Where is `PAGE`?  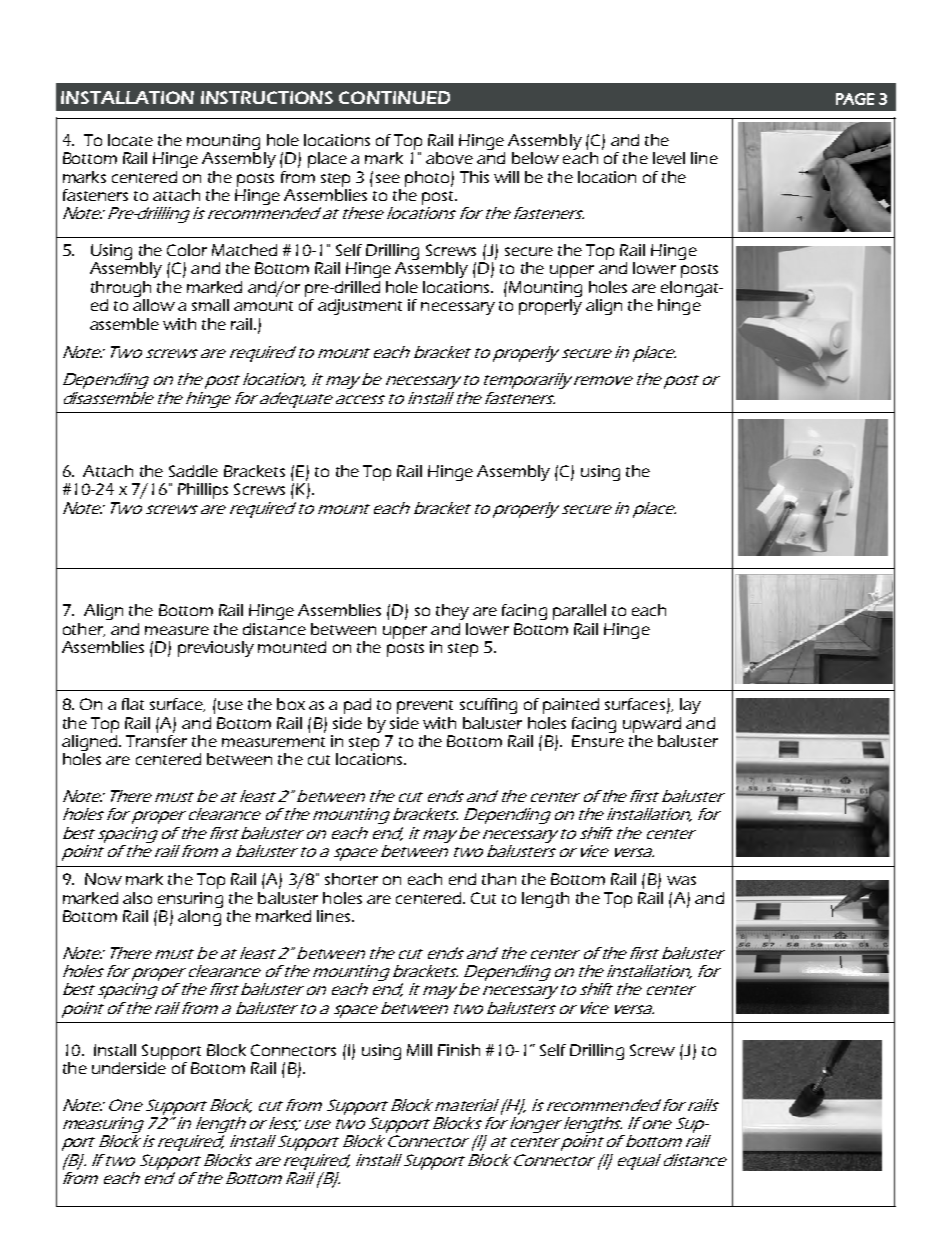
PAGE is located at coordinates (855, 99).
